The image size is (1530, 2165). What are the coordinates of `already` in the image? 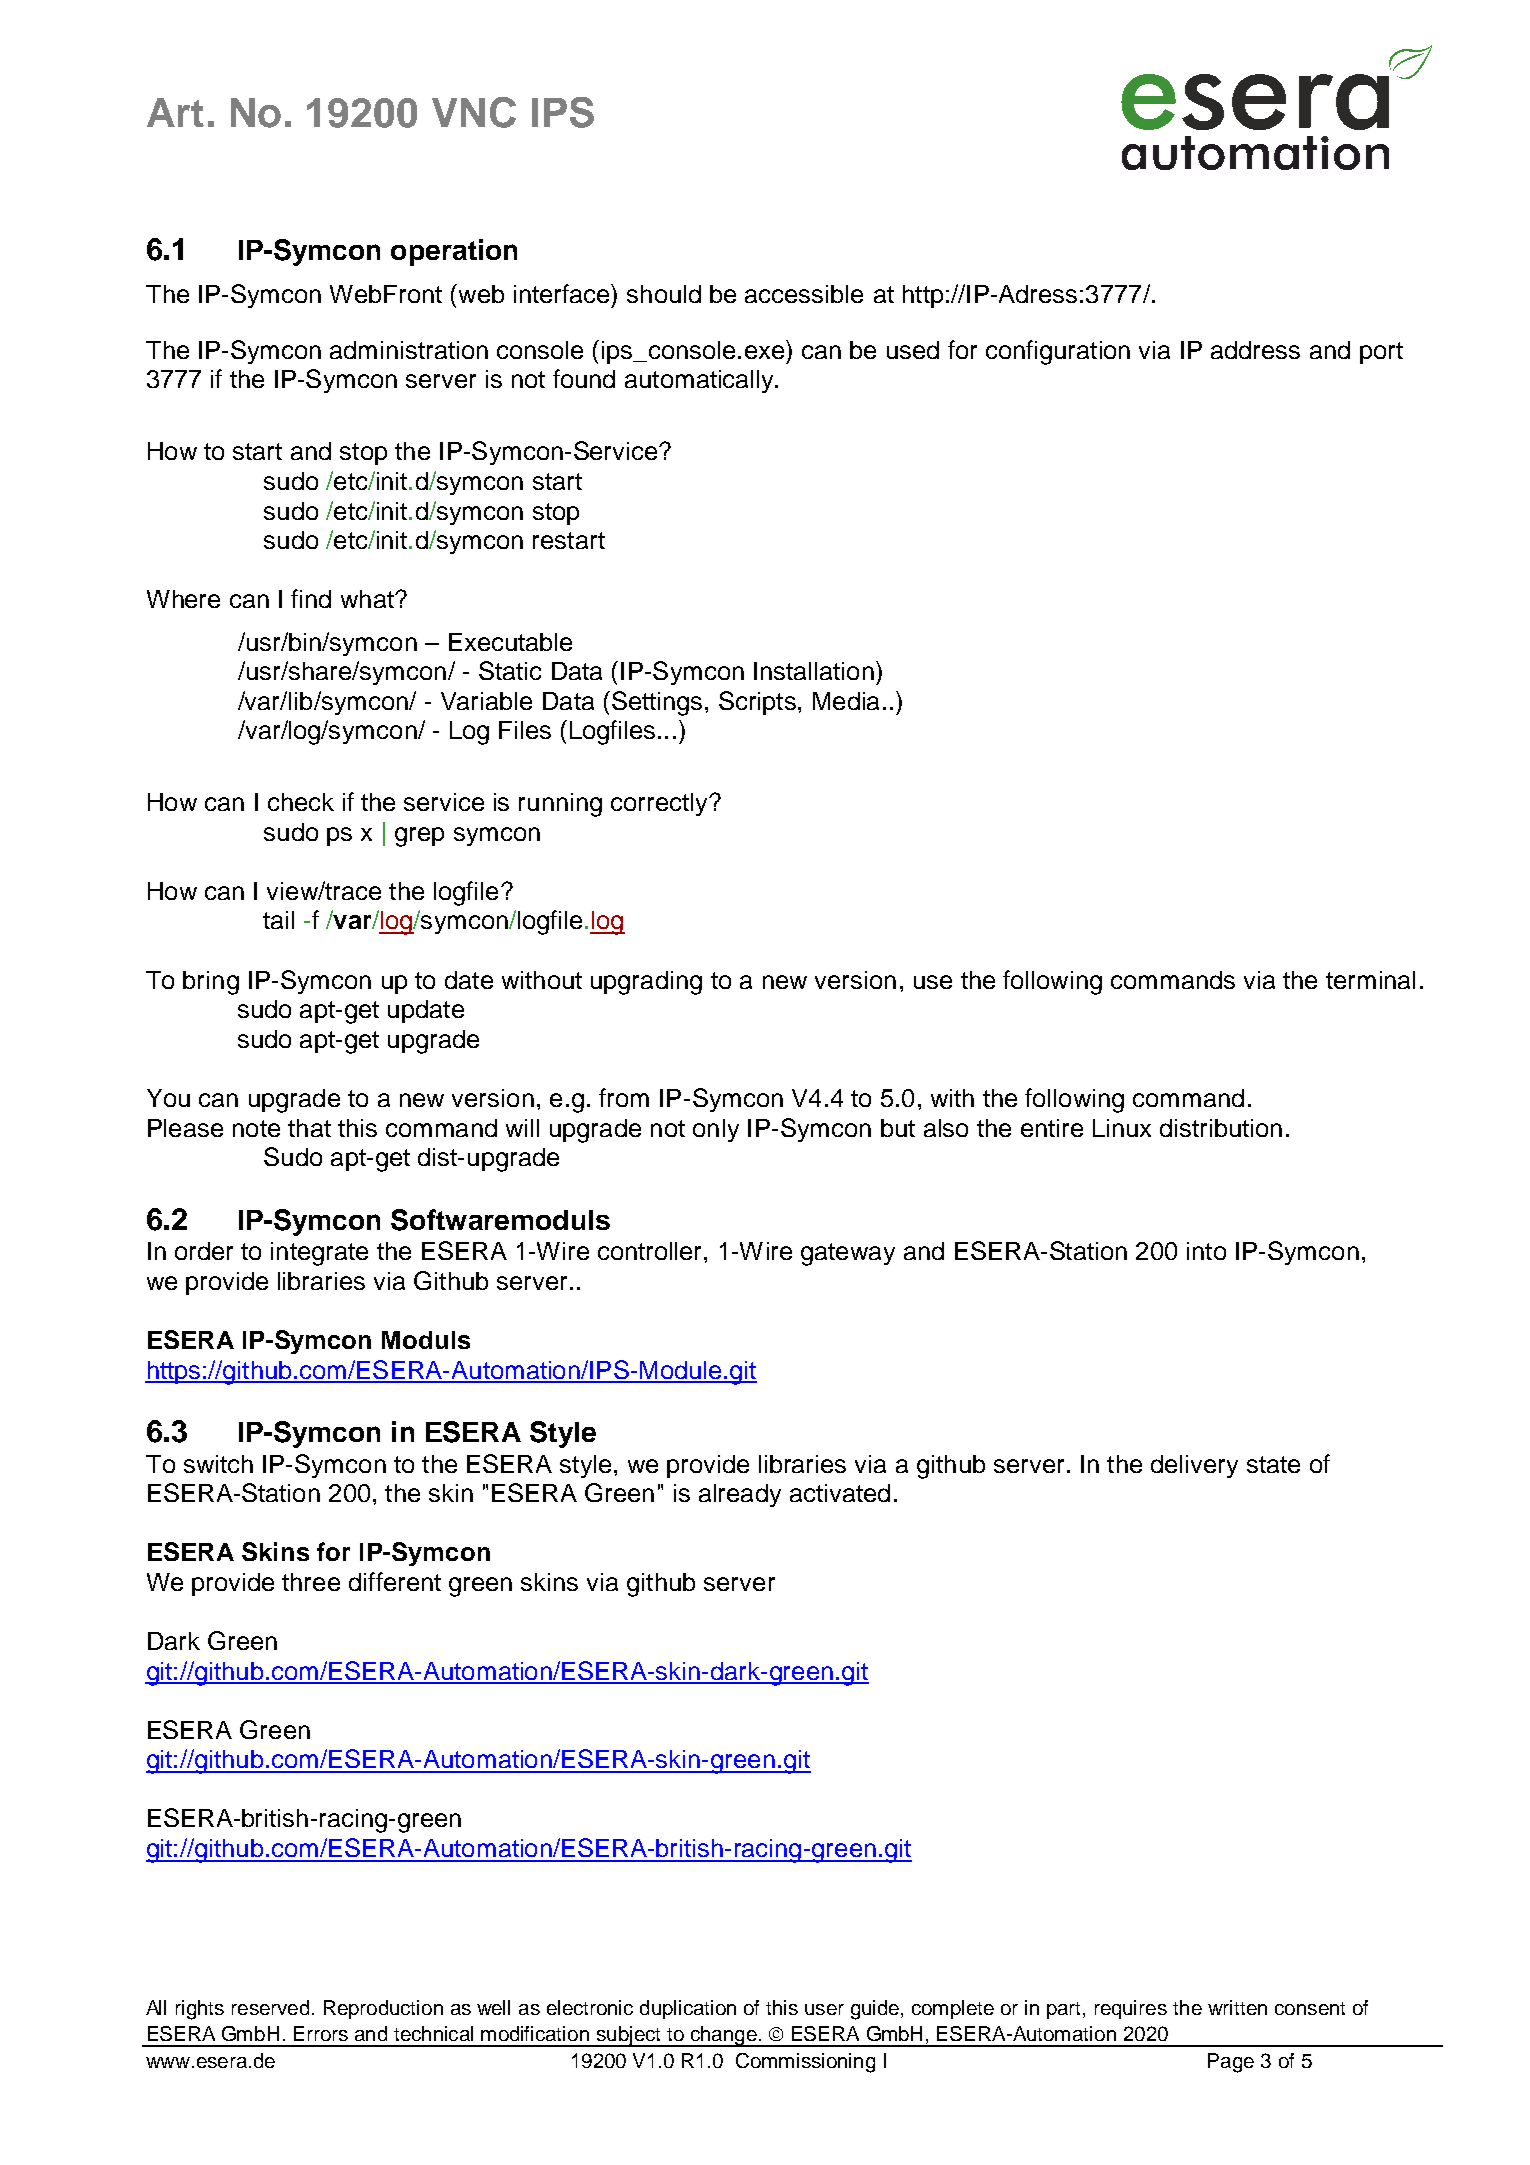 It's located at (740, 1495).
